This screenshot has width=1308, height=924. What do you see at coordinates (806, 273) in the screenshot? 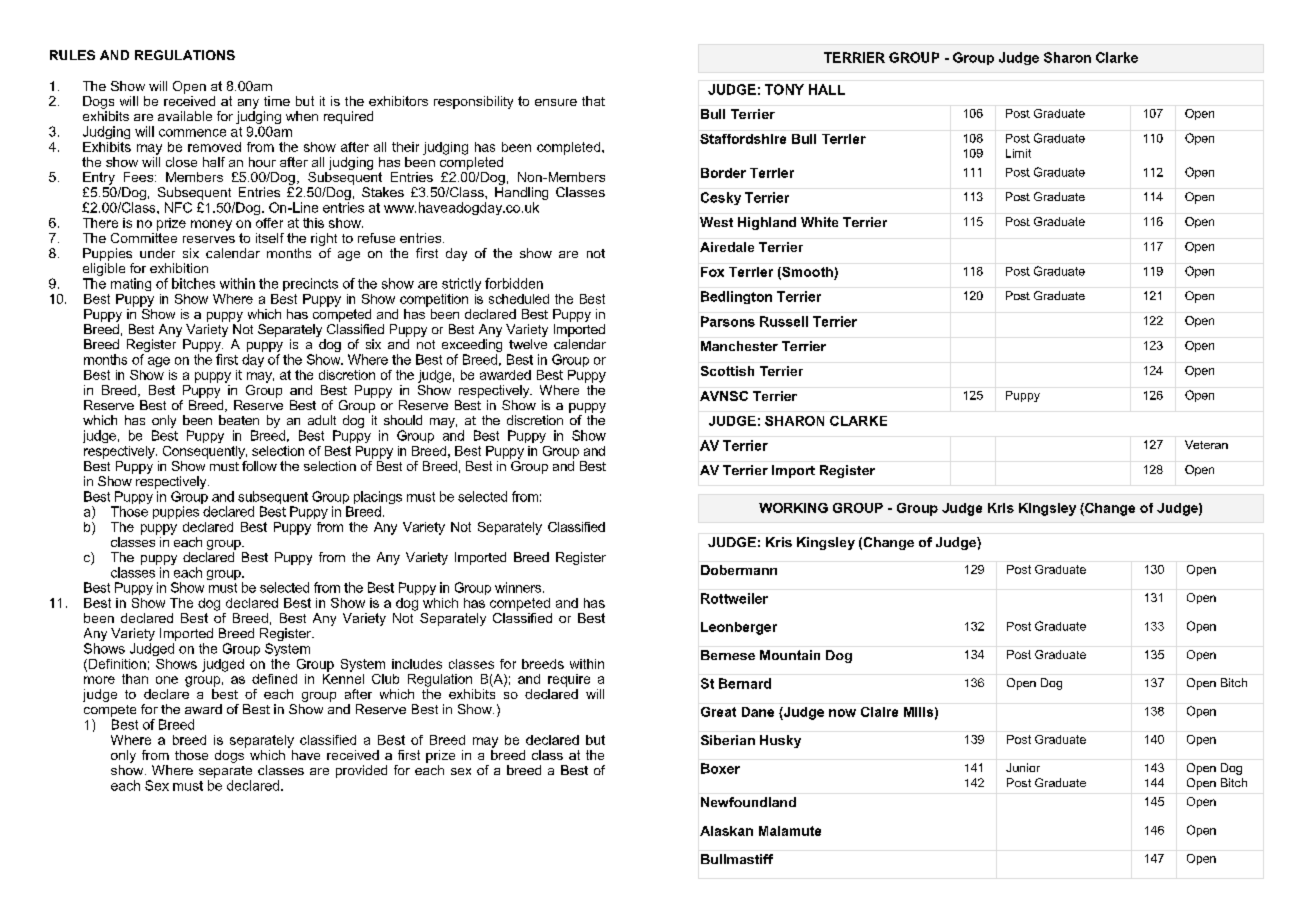
I see `Smooth` at bounding box center [806, 273].
